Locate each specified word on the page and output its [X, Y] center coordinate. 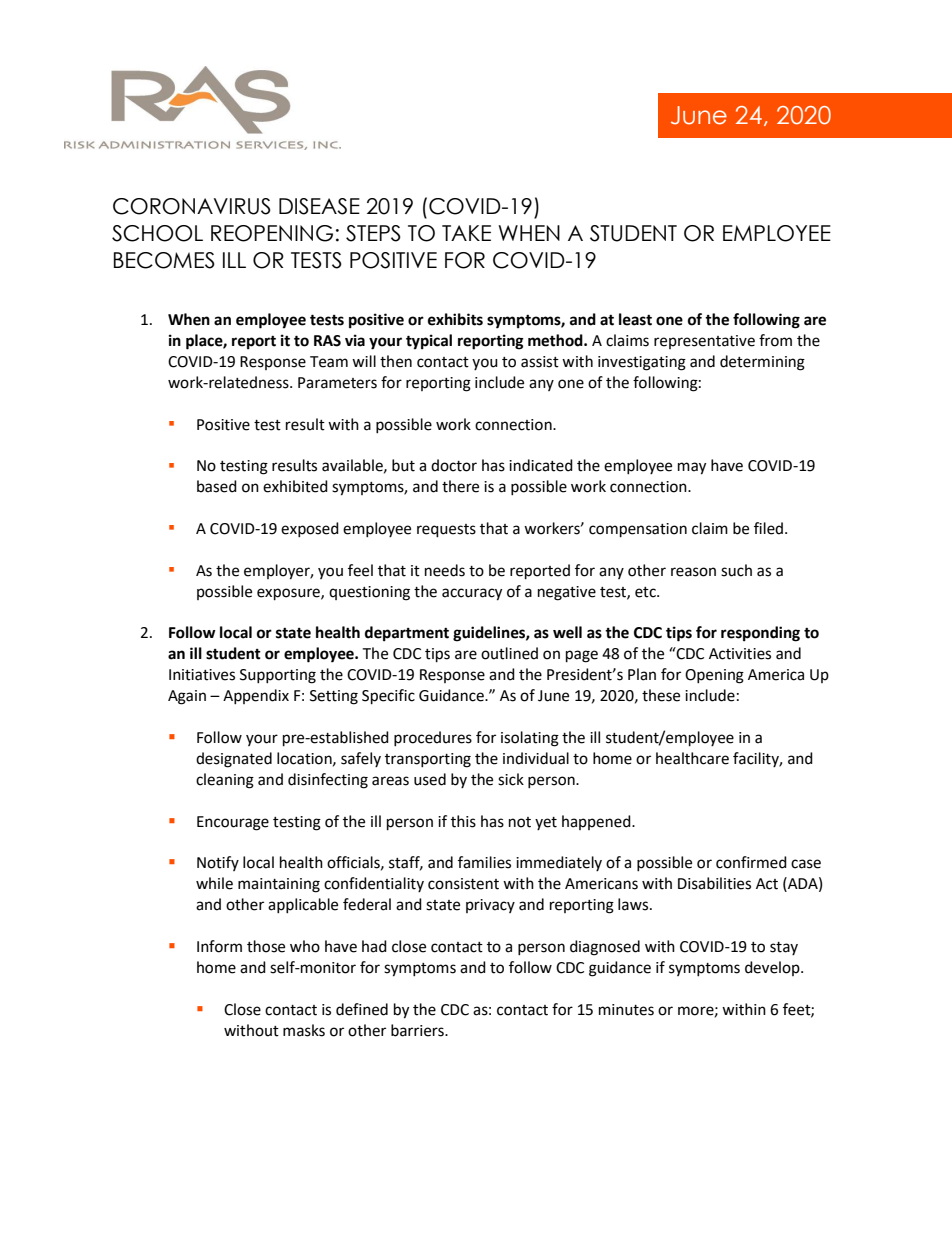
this [463, 821]
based [217, 486]
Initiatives [202, 675]
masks [304, 1030]
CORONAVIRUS [192, 206]
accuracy [472, 594]
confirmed [751, 862]
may [692, 468]
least [635, 319]
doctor [454, 465]
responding [760, 634]
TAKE [466, 233]
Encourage [233, 823]
